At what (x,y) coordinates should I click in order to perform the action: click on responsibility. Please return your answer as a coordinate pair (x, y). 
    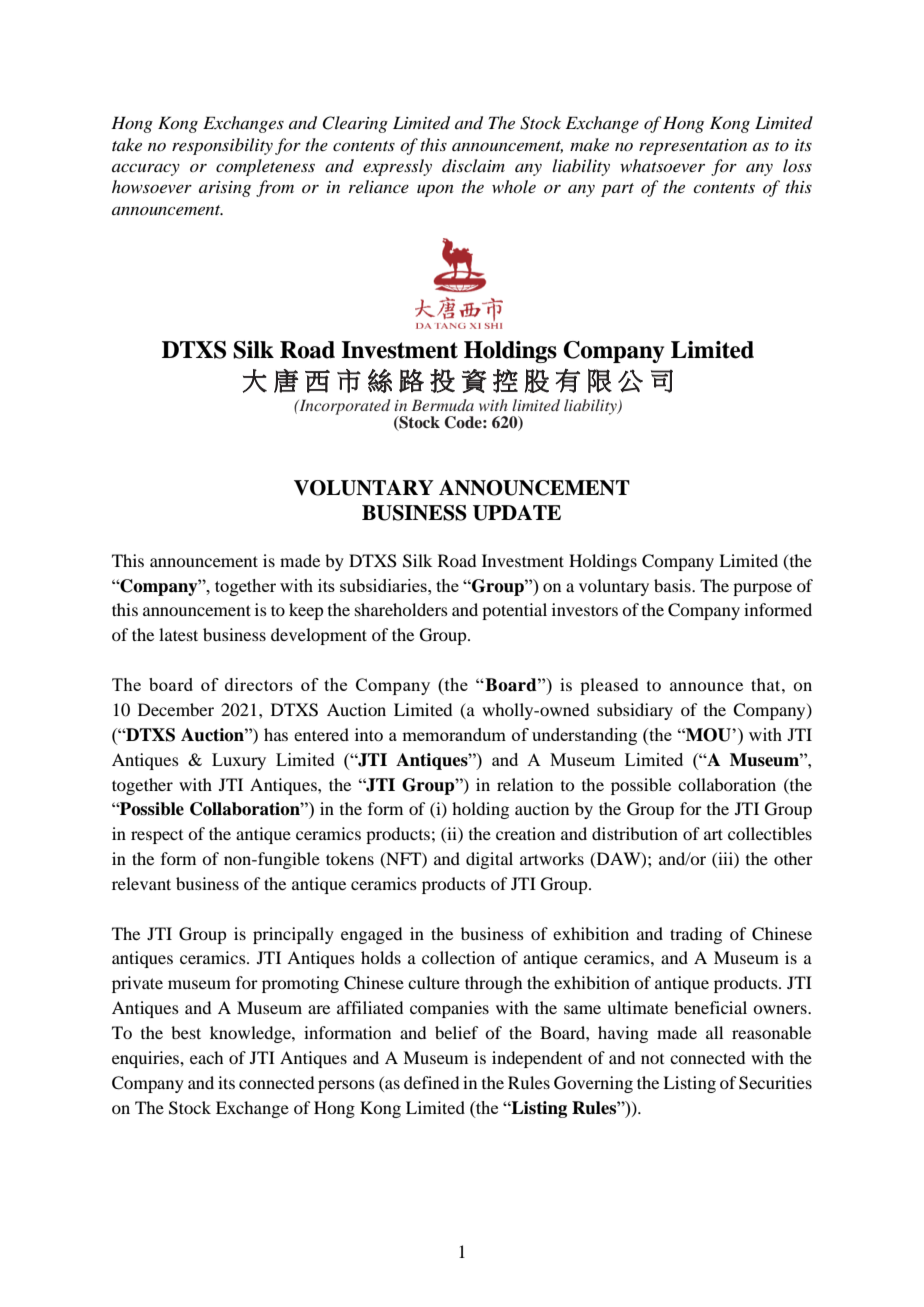
    Looking at the image, I should click on (222, 146).
